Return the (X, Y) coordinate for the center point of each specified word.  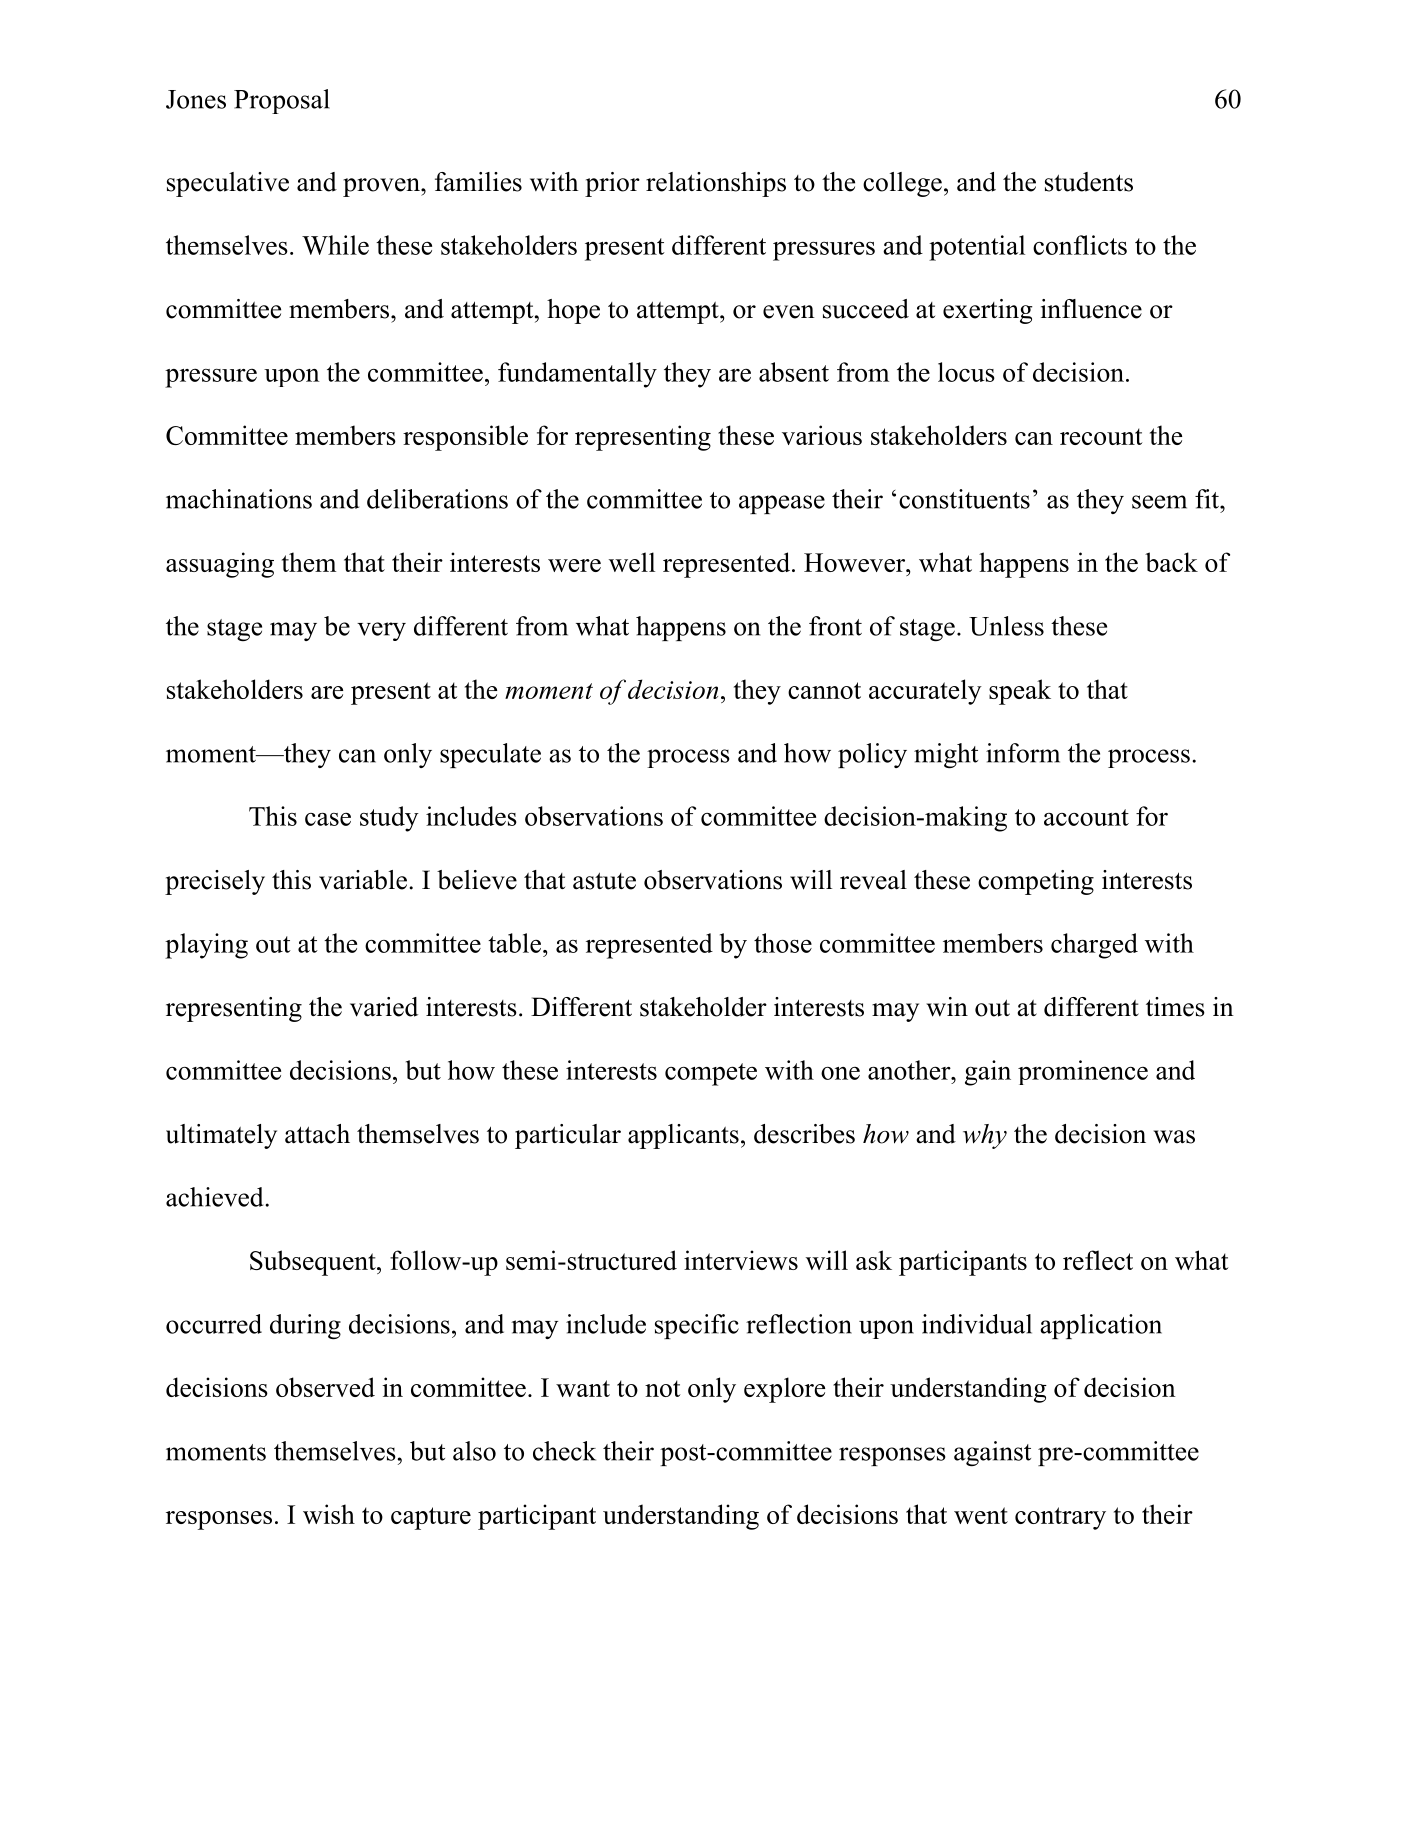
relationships (716, 184)
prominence (1083, 1072)
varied (384, 1007)
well (632, 562)
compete (711, 1074)
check (564, 1451)
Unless (1006, 626)
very (381, 631)
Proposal (282, 101)
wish (329, 1514)
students (1089, 182)
